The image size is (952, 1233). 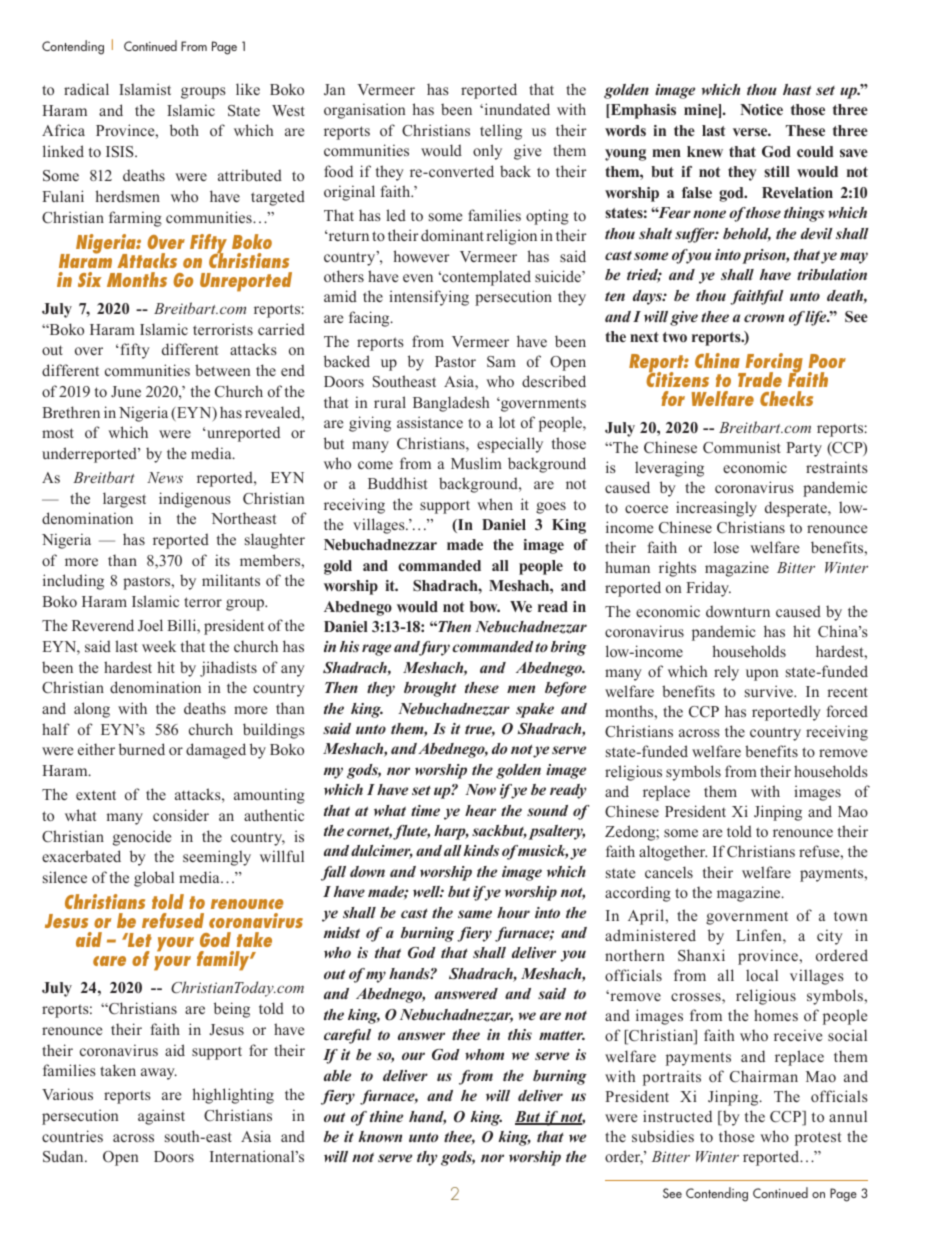 I want to click on against, so click(x=161, y=1117).
